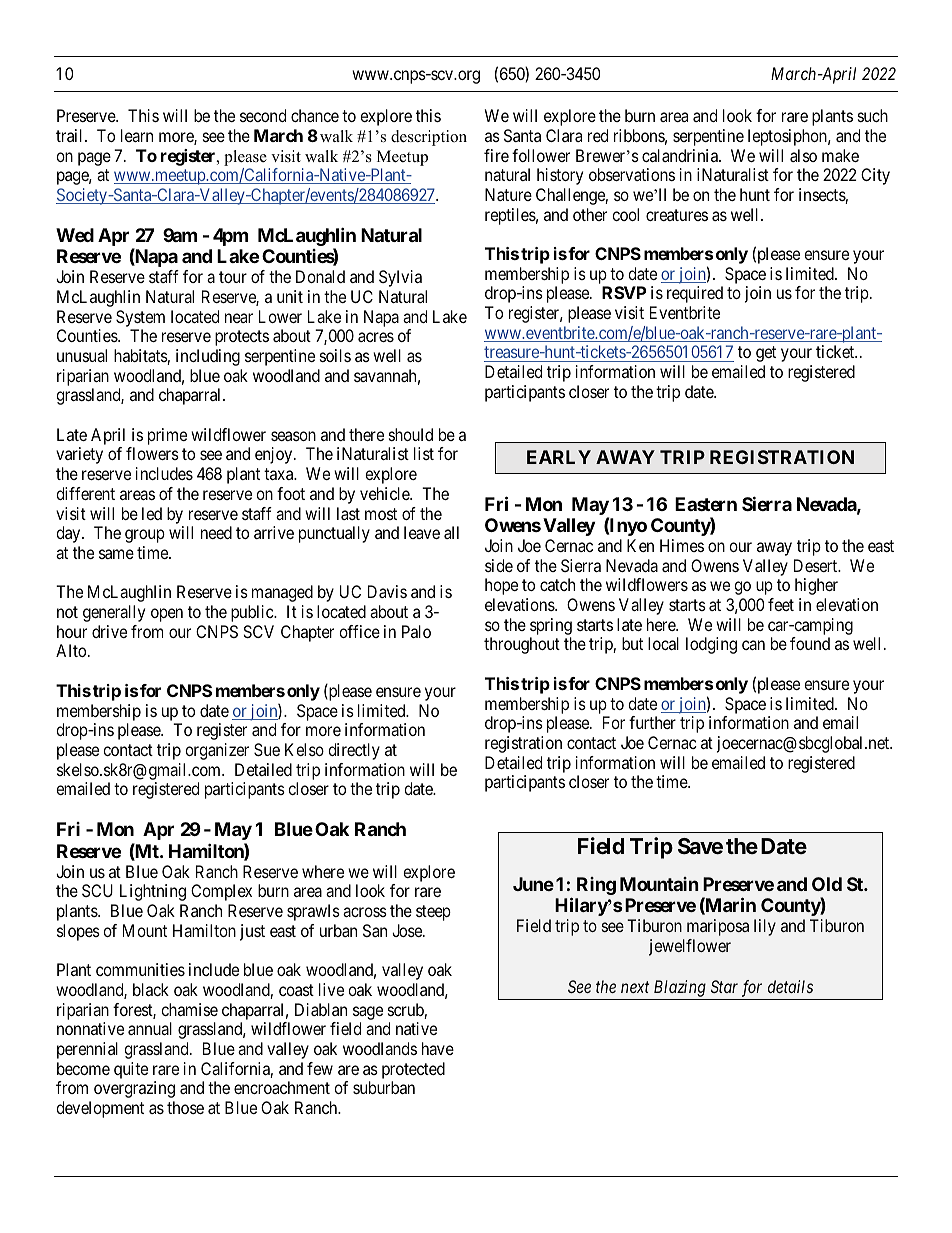 The image size is (952, 1233). I want to click on hope, so click(501, 586).
